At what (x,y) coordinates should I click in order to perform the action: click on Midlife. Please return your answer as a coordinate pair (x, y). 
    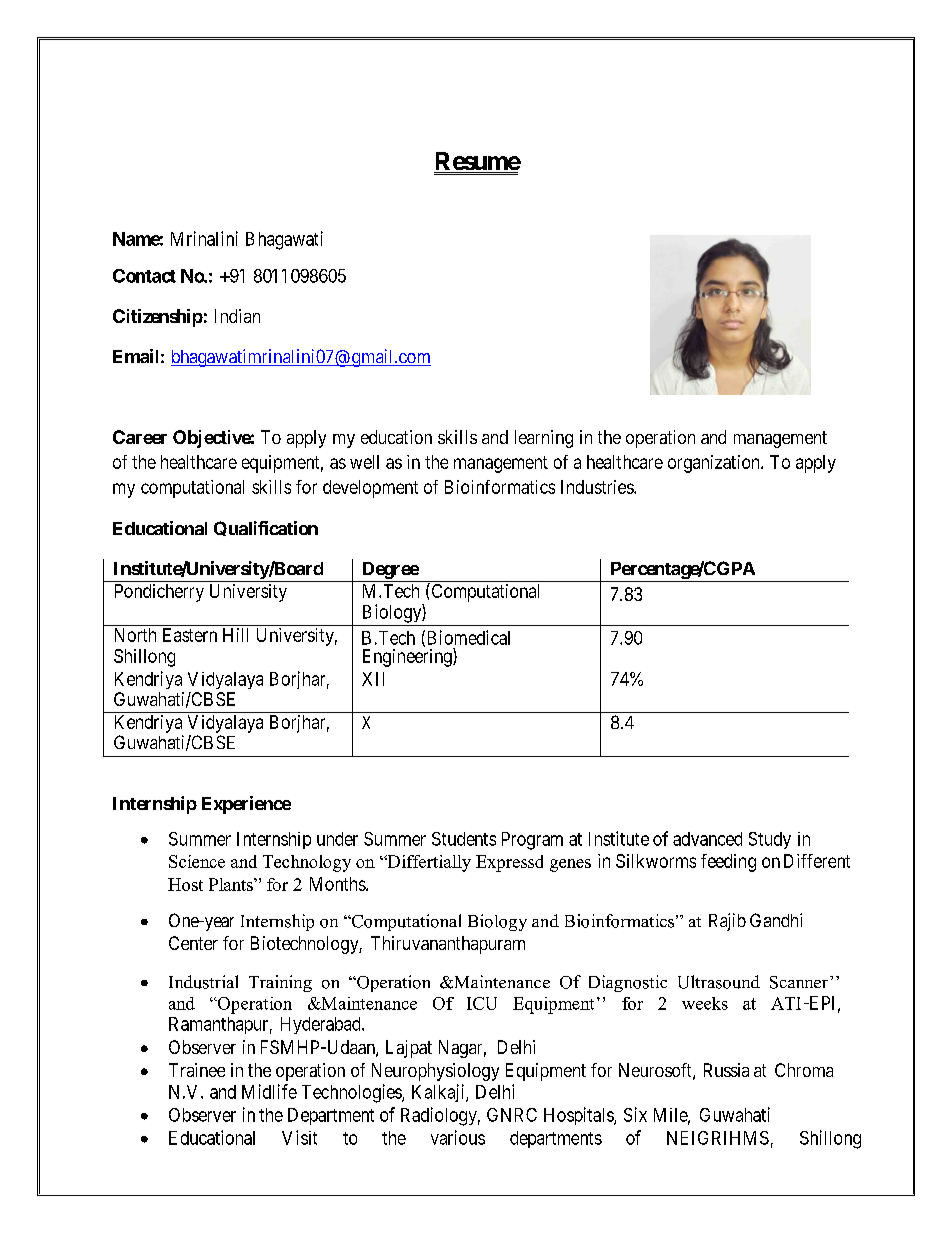
    Looking at the image, I should click on (269, 1091).
